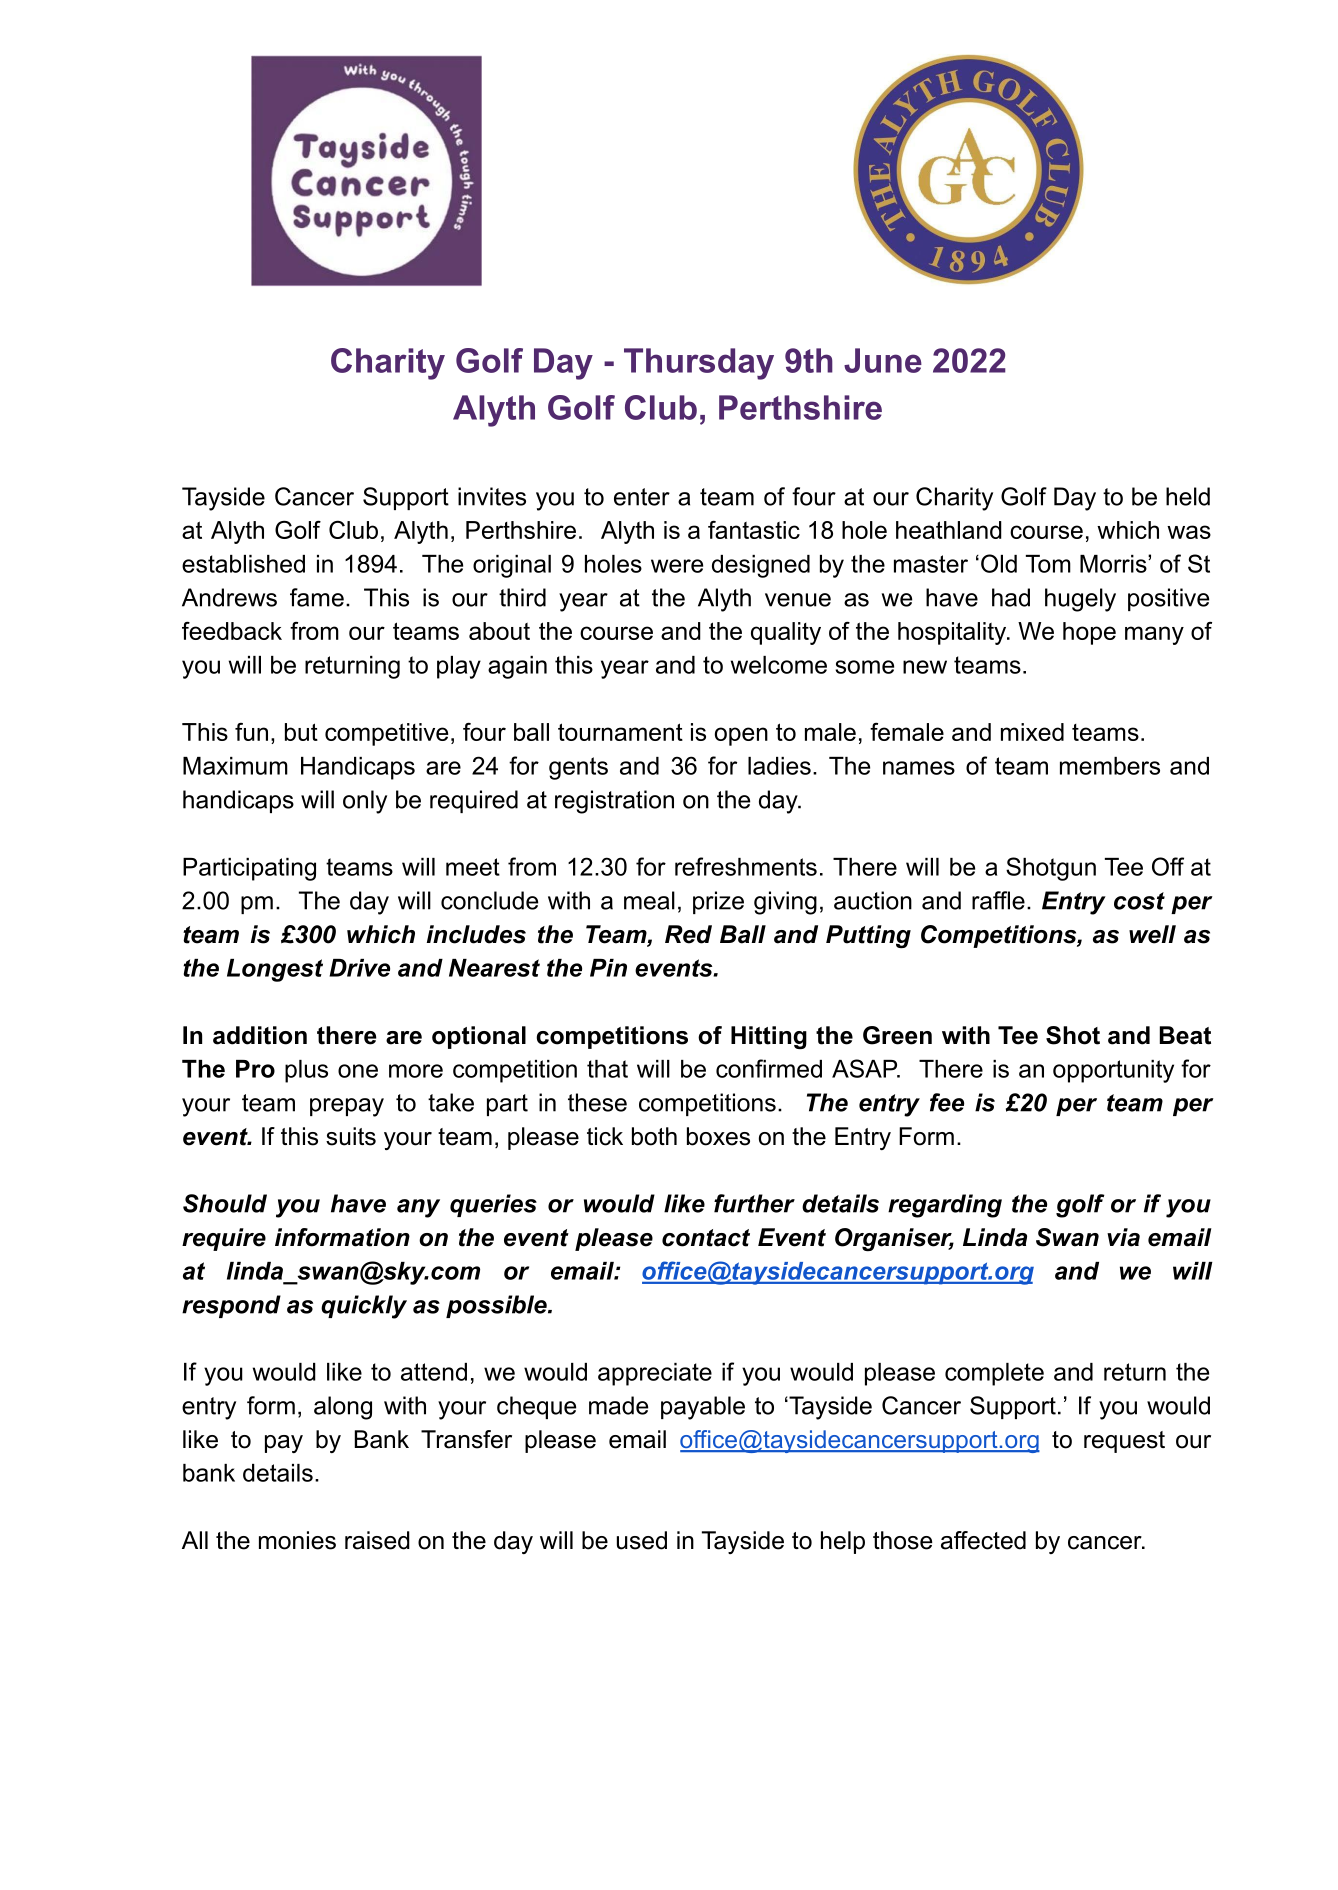 Image resolution: width=1338 pixels, height=1890 pixels. Describe the element at coordinates (1152, 934) in the screenshot. I see `well` at that location.
